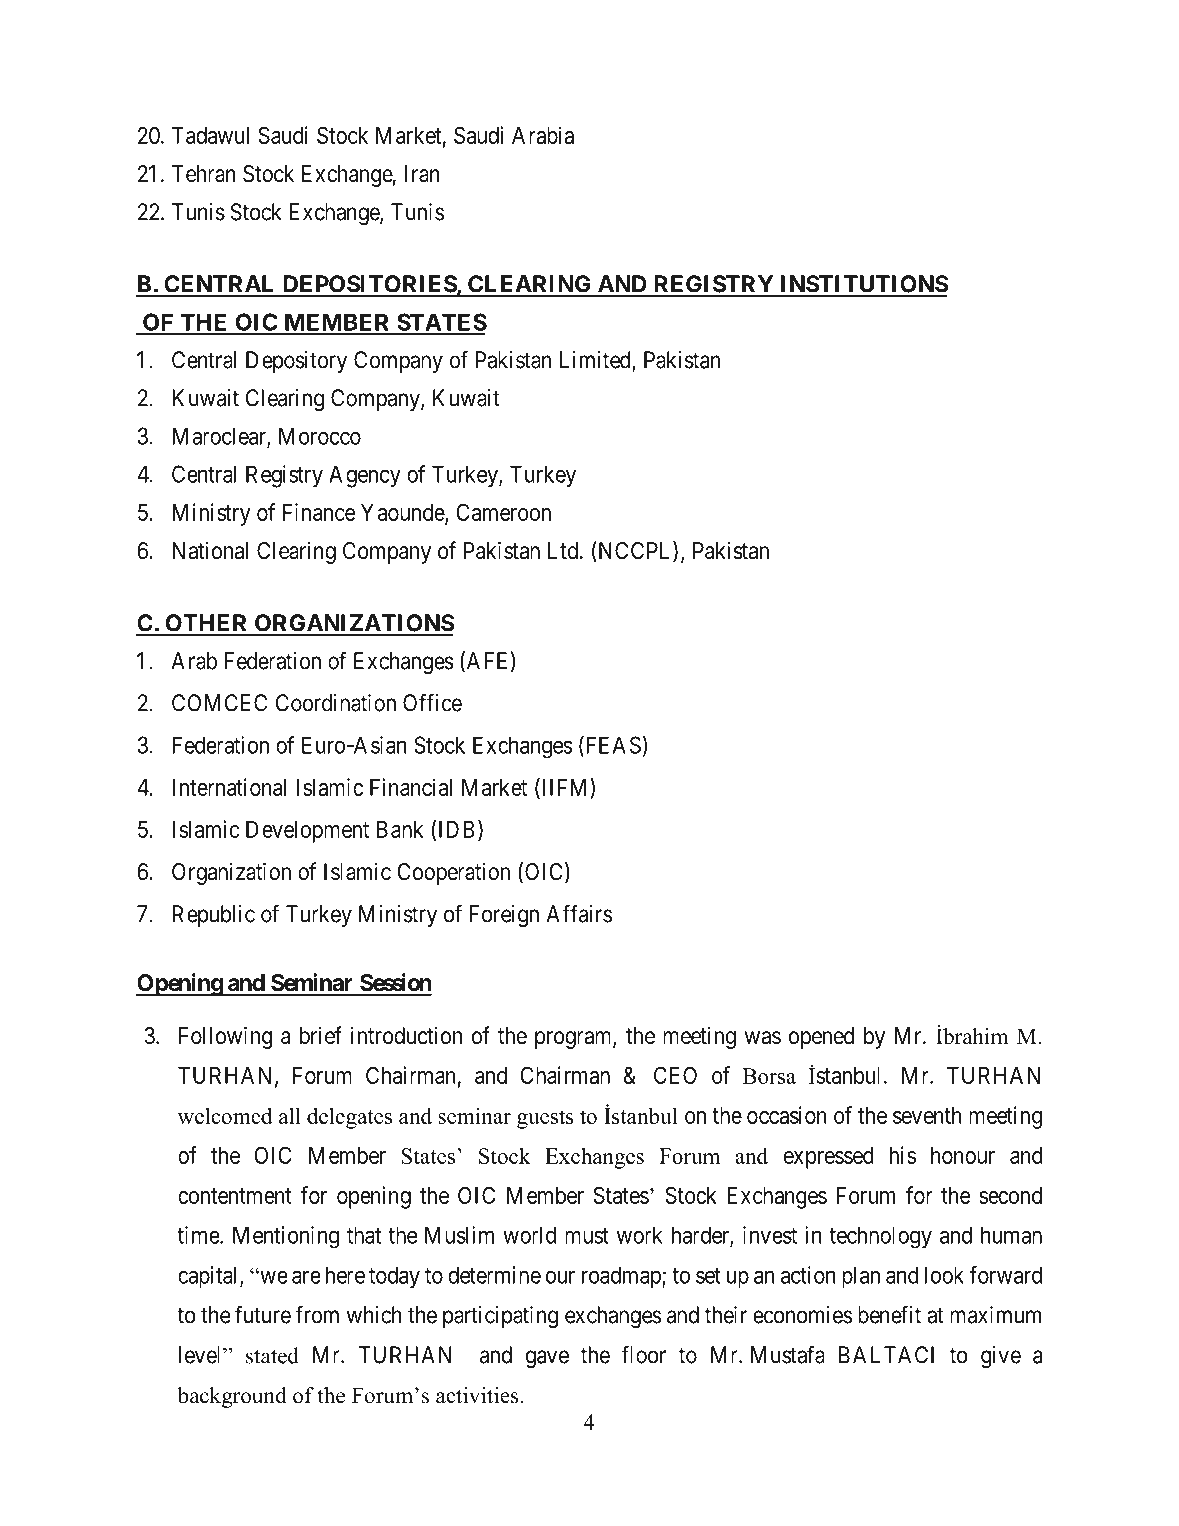 The image size is (1179, 1526). What do you see at coordinates (272, 1355) in the screenshot?
I see `stated` at bounding box center [272, 1355].
